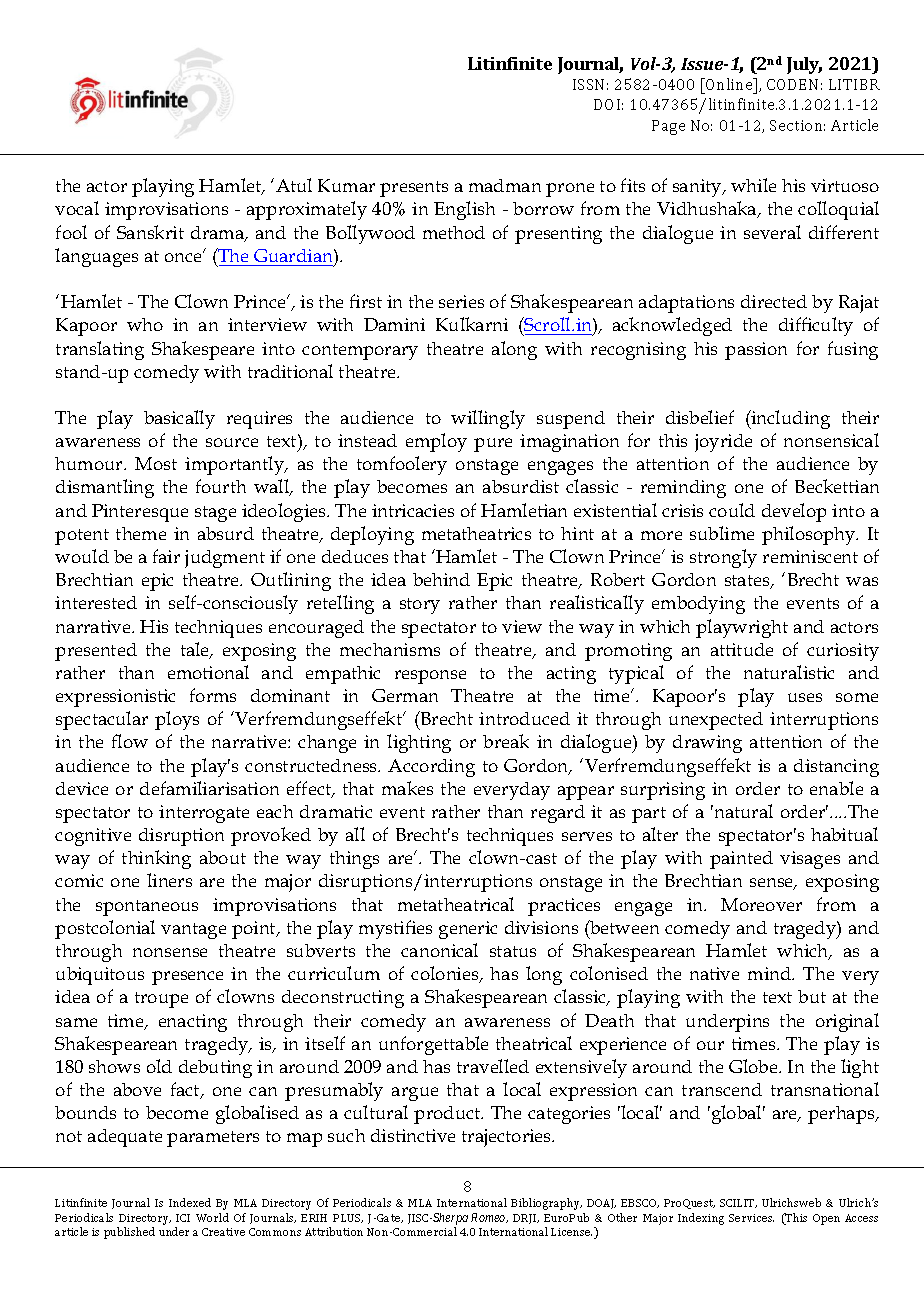 The image size is (924, 1308). Describe the element at coordinates (756, 351) in the screenshot. I see `passion` at that location.
